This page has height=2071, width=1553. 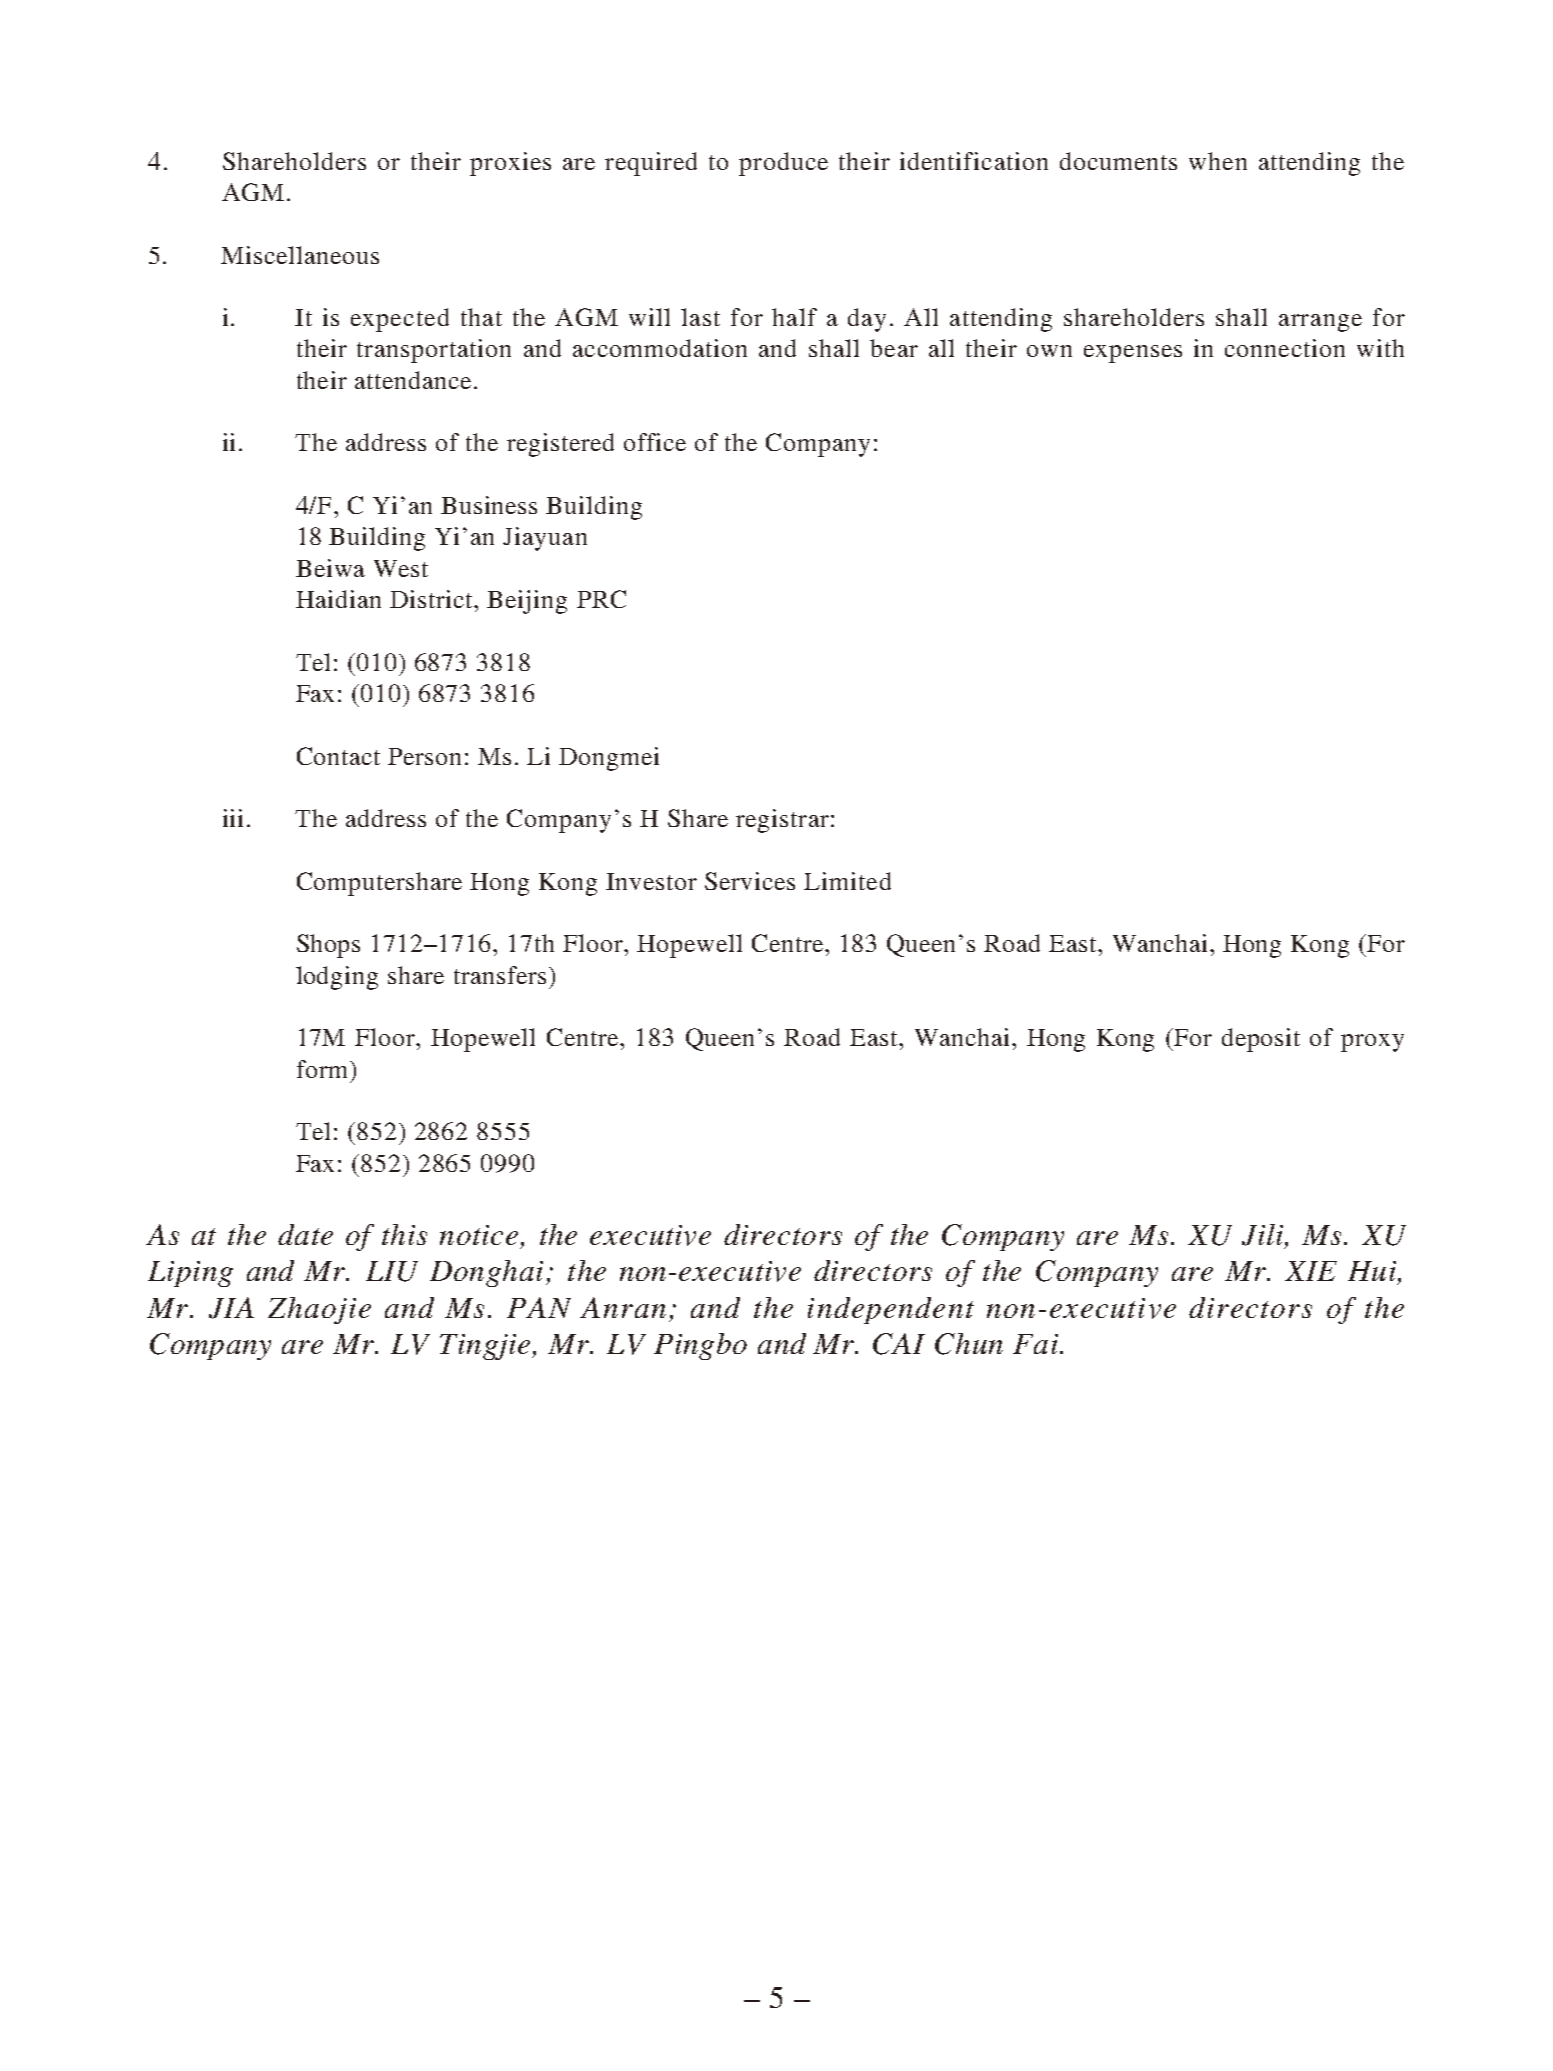 I want to click on Limited, so click(x=847, y=881).
